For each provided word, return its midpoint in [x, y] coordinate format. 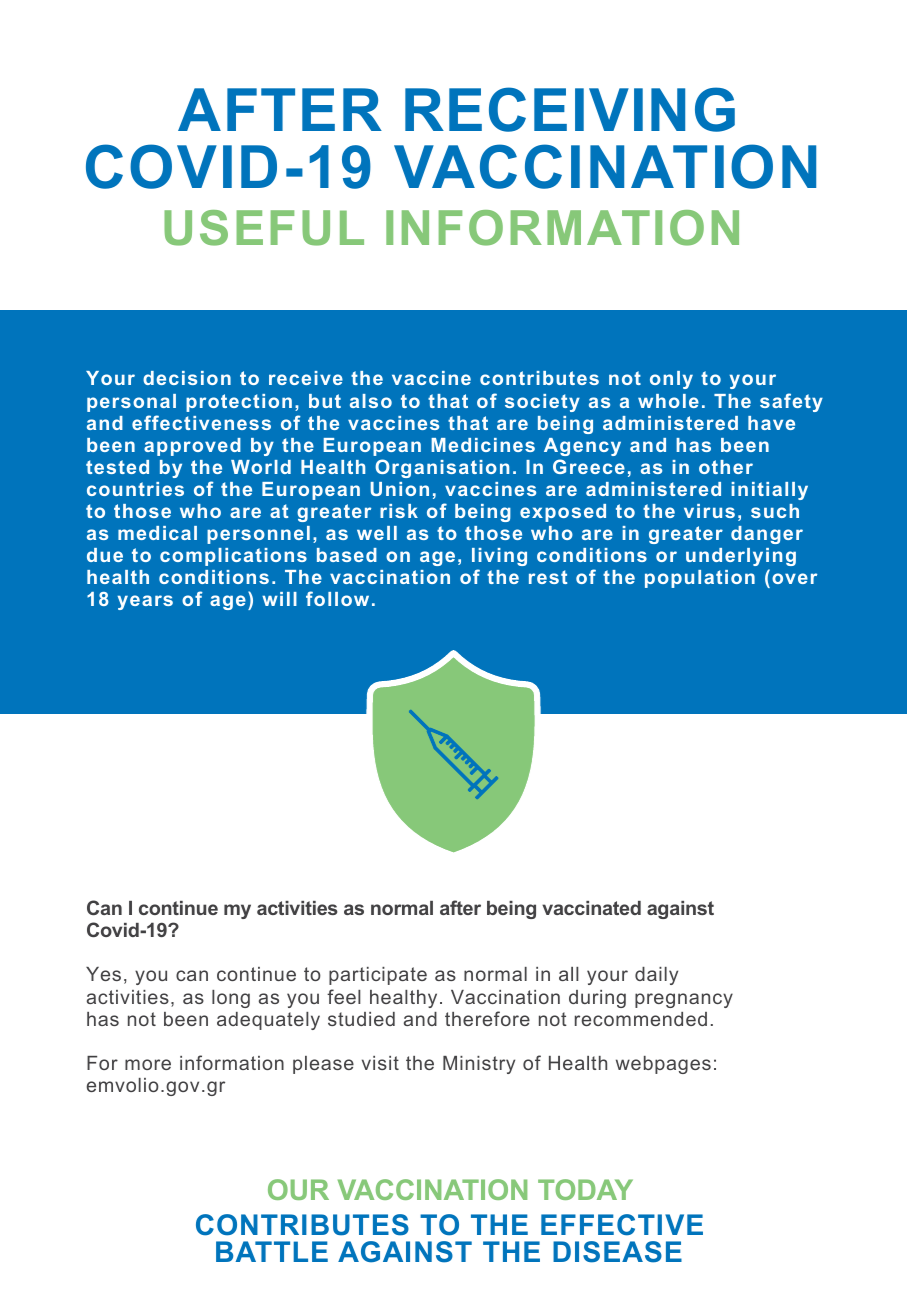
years [145, 602]
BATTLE [272, 1251]
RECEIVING [570, 109]
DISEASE [617, 1252]
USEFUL [264, 228]
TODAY [585, 1189]
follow [337, 598]
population [700, 579]
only [671, 380]
